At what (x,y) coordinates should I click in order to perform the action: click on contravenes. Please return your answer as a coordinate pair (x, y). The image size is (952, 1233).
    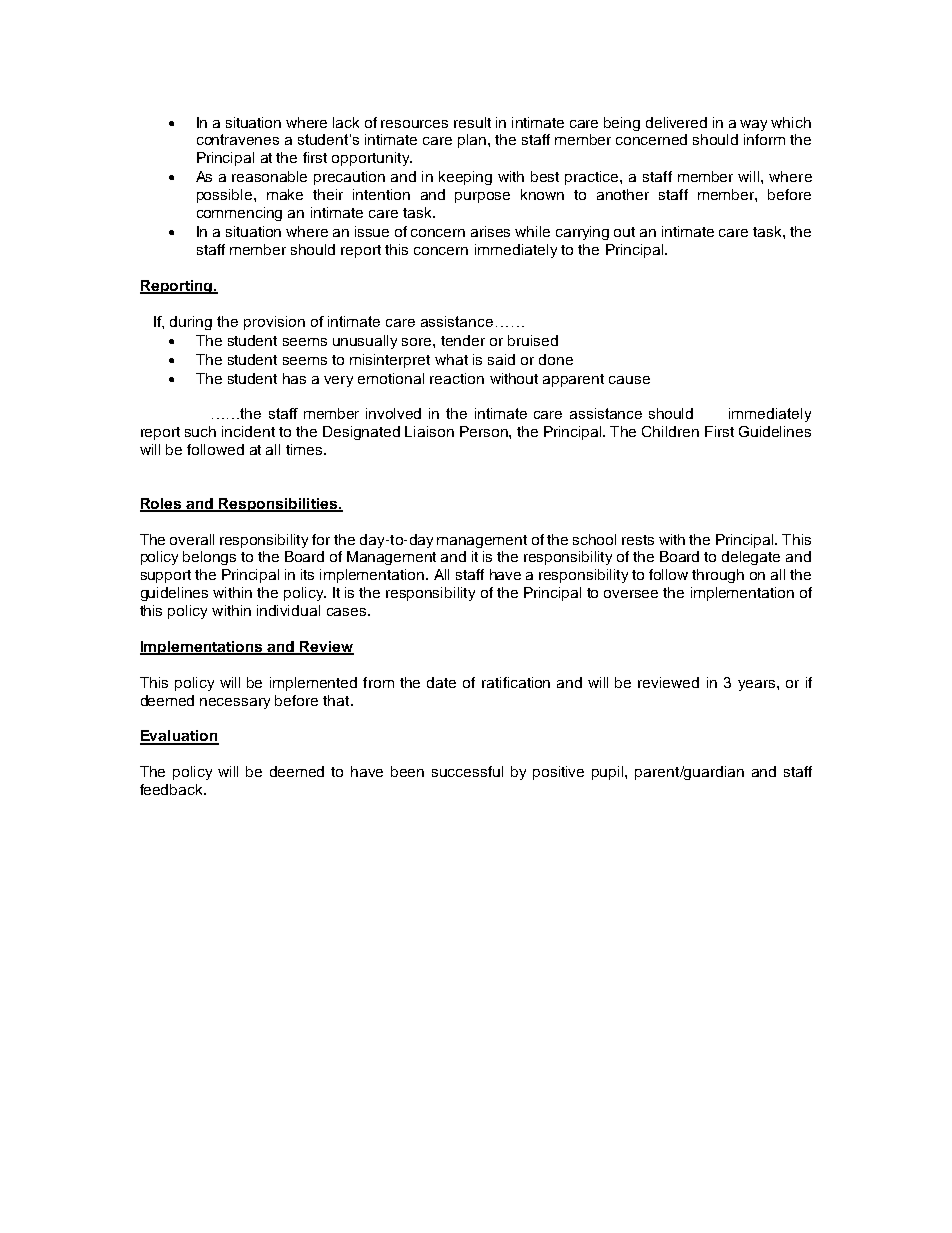
    Looking at the image, I should click on (238, 139).
